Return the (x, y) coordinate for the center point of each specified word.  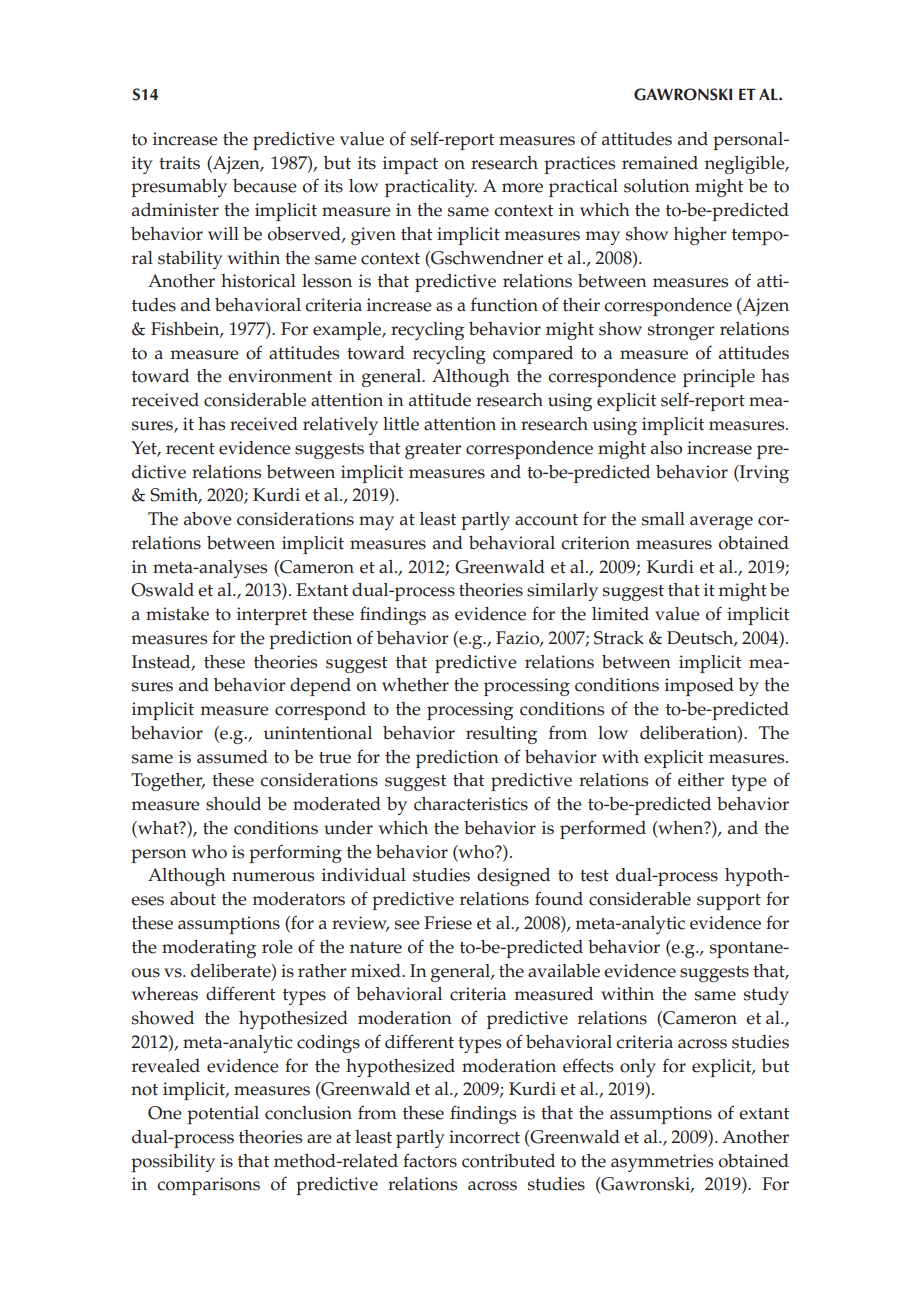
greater (433, 451)
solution (657, 186)
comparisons (208, 1186)
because (265, 186)
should (233, 804)
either (701, 780)
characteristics (471, 804)
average (721, 523)
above (208, 519)
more (522, 188)
